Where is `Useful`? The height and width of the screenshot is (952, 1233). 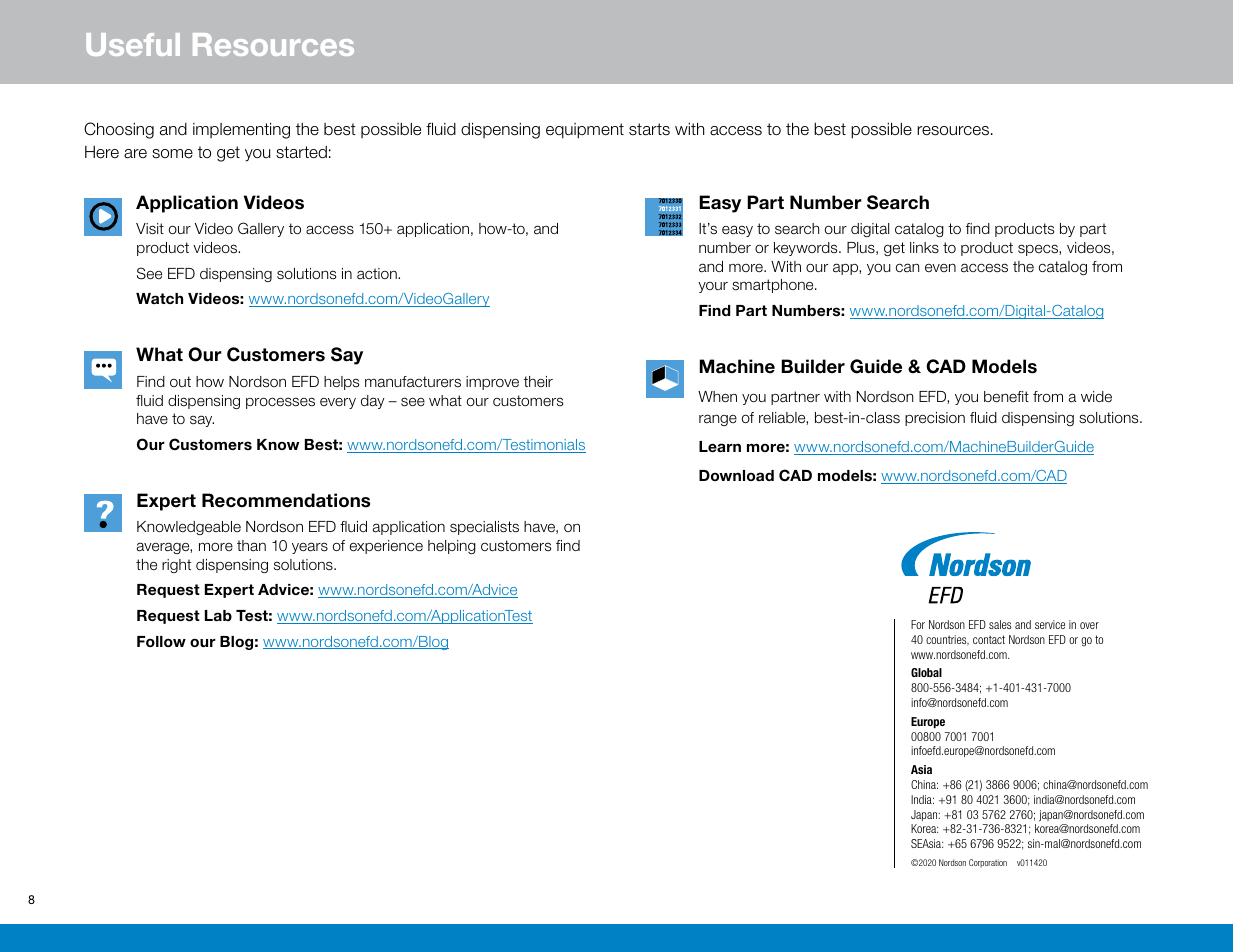 Useful is located at coordinates (133, 44).
